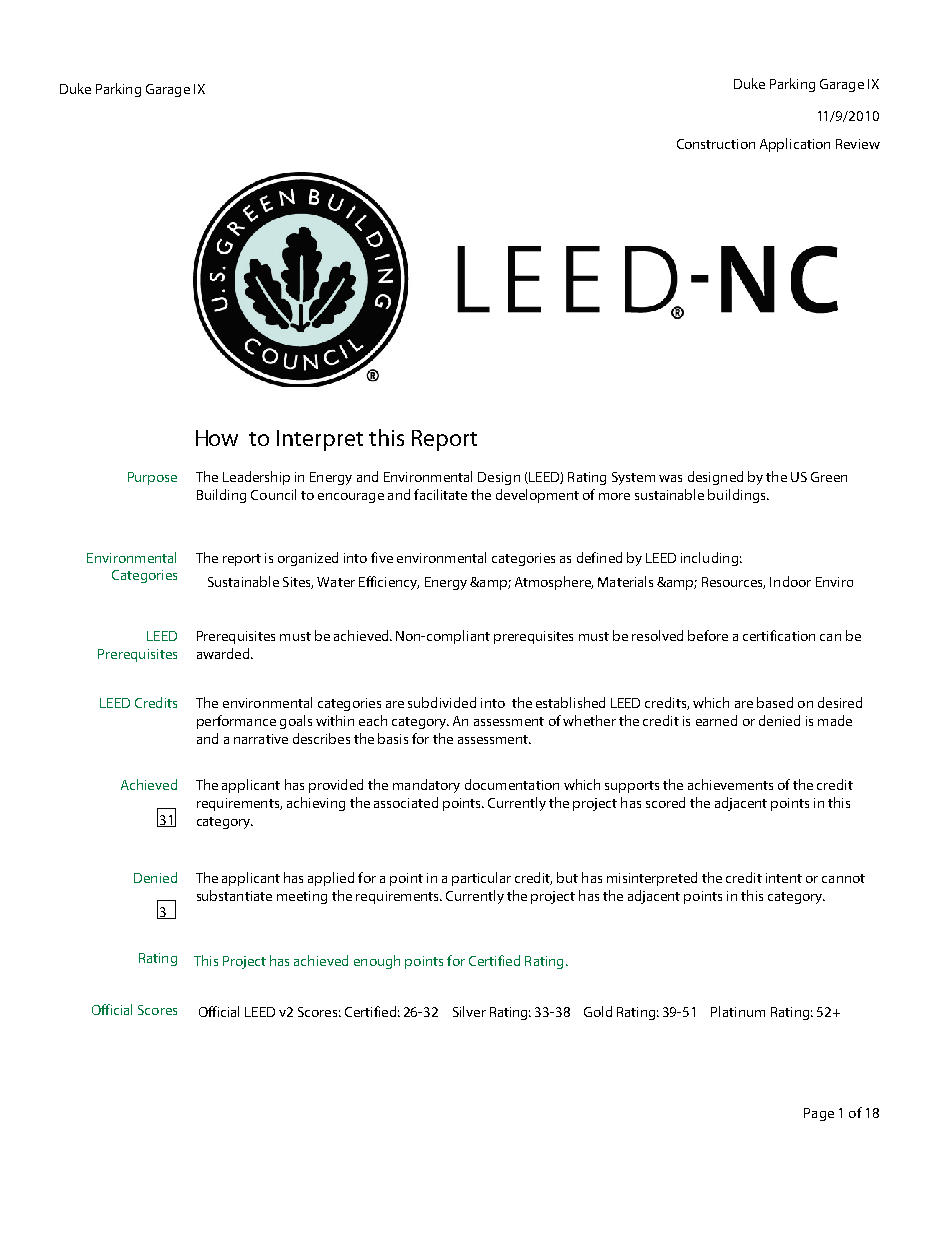  Describe the element at coordinates (234, 895) in the image. I see `substantiate` at that location.
